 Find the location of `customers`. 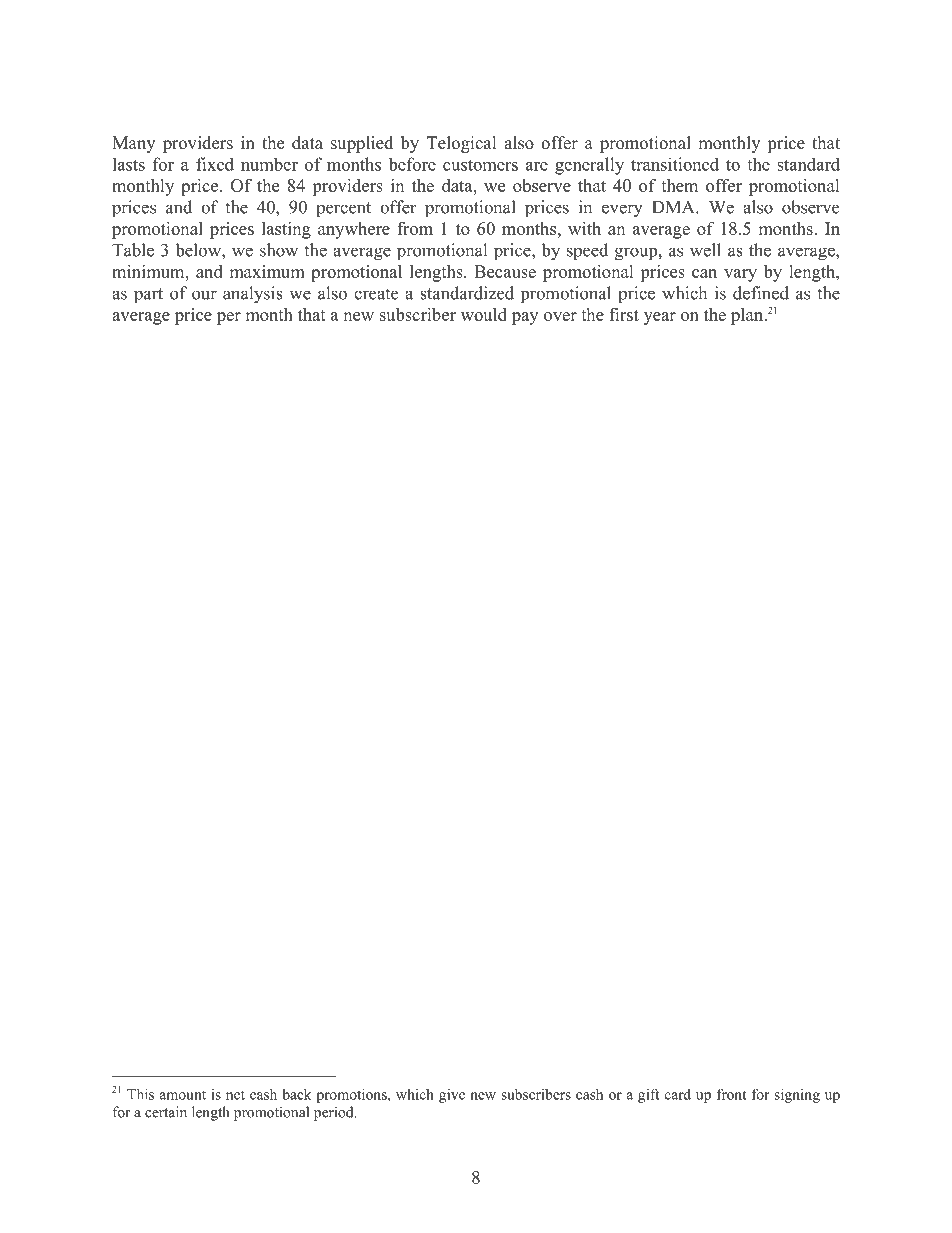

customers is located at coordinates (480, 165).
